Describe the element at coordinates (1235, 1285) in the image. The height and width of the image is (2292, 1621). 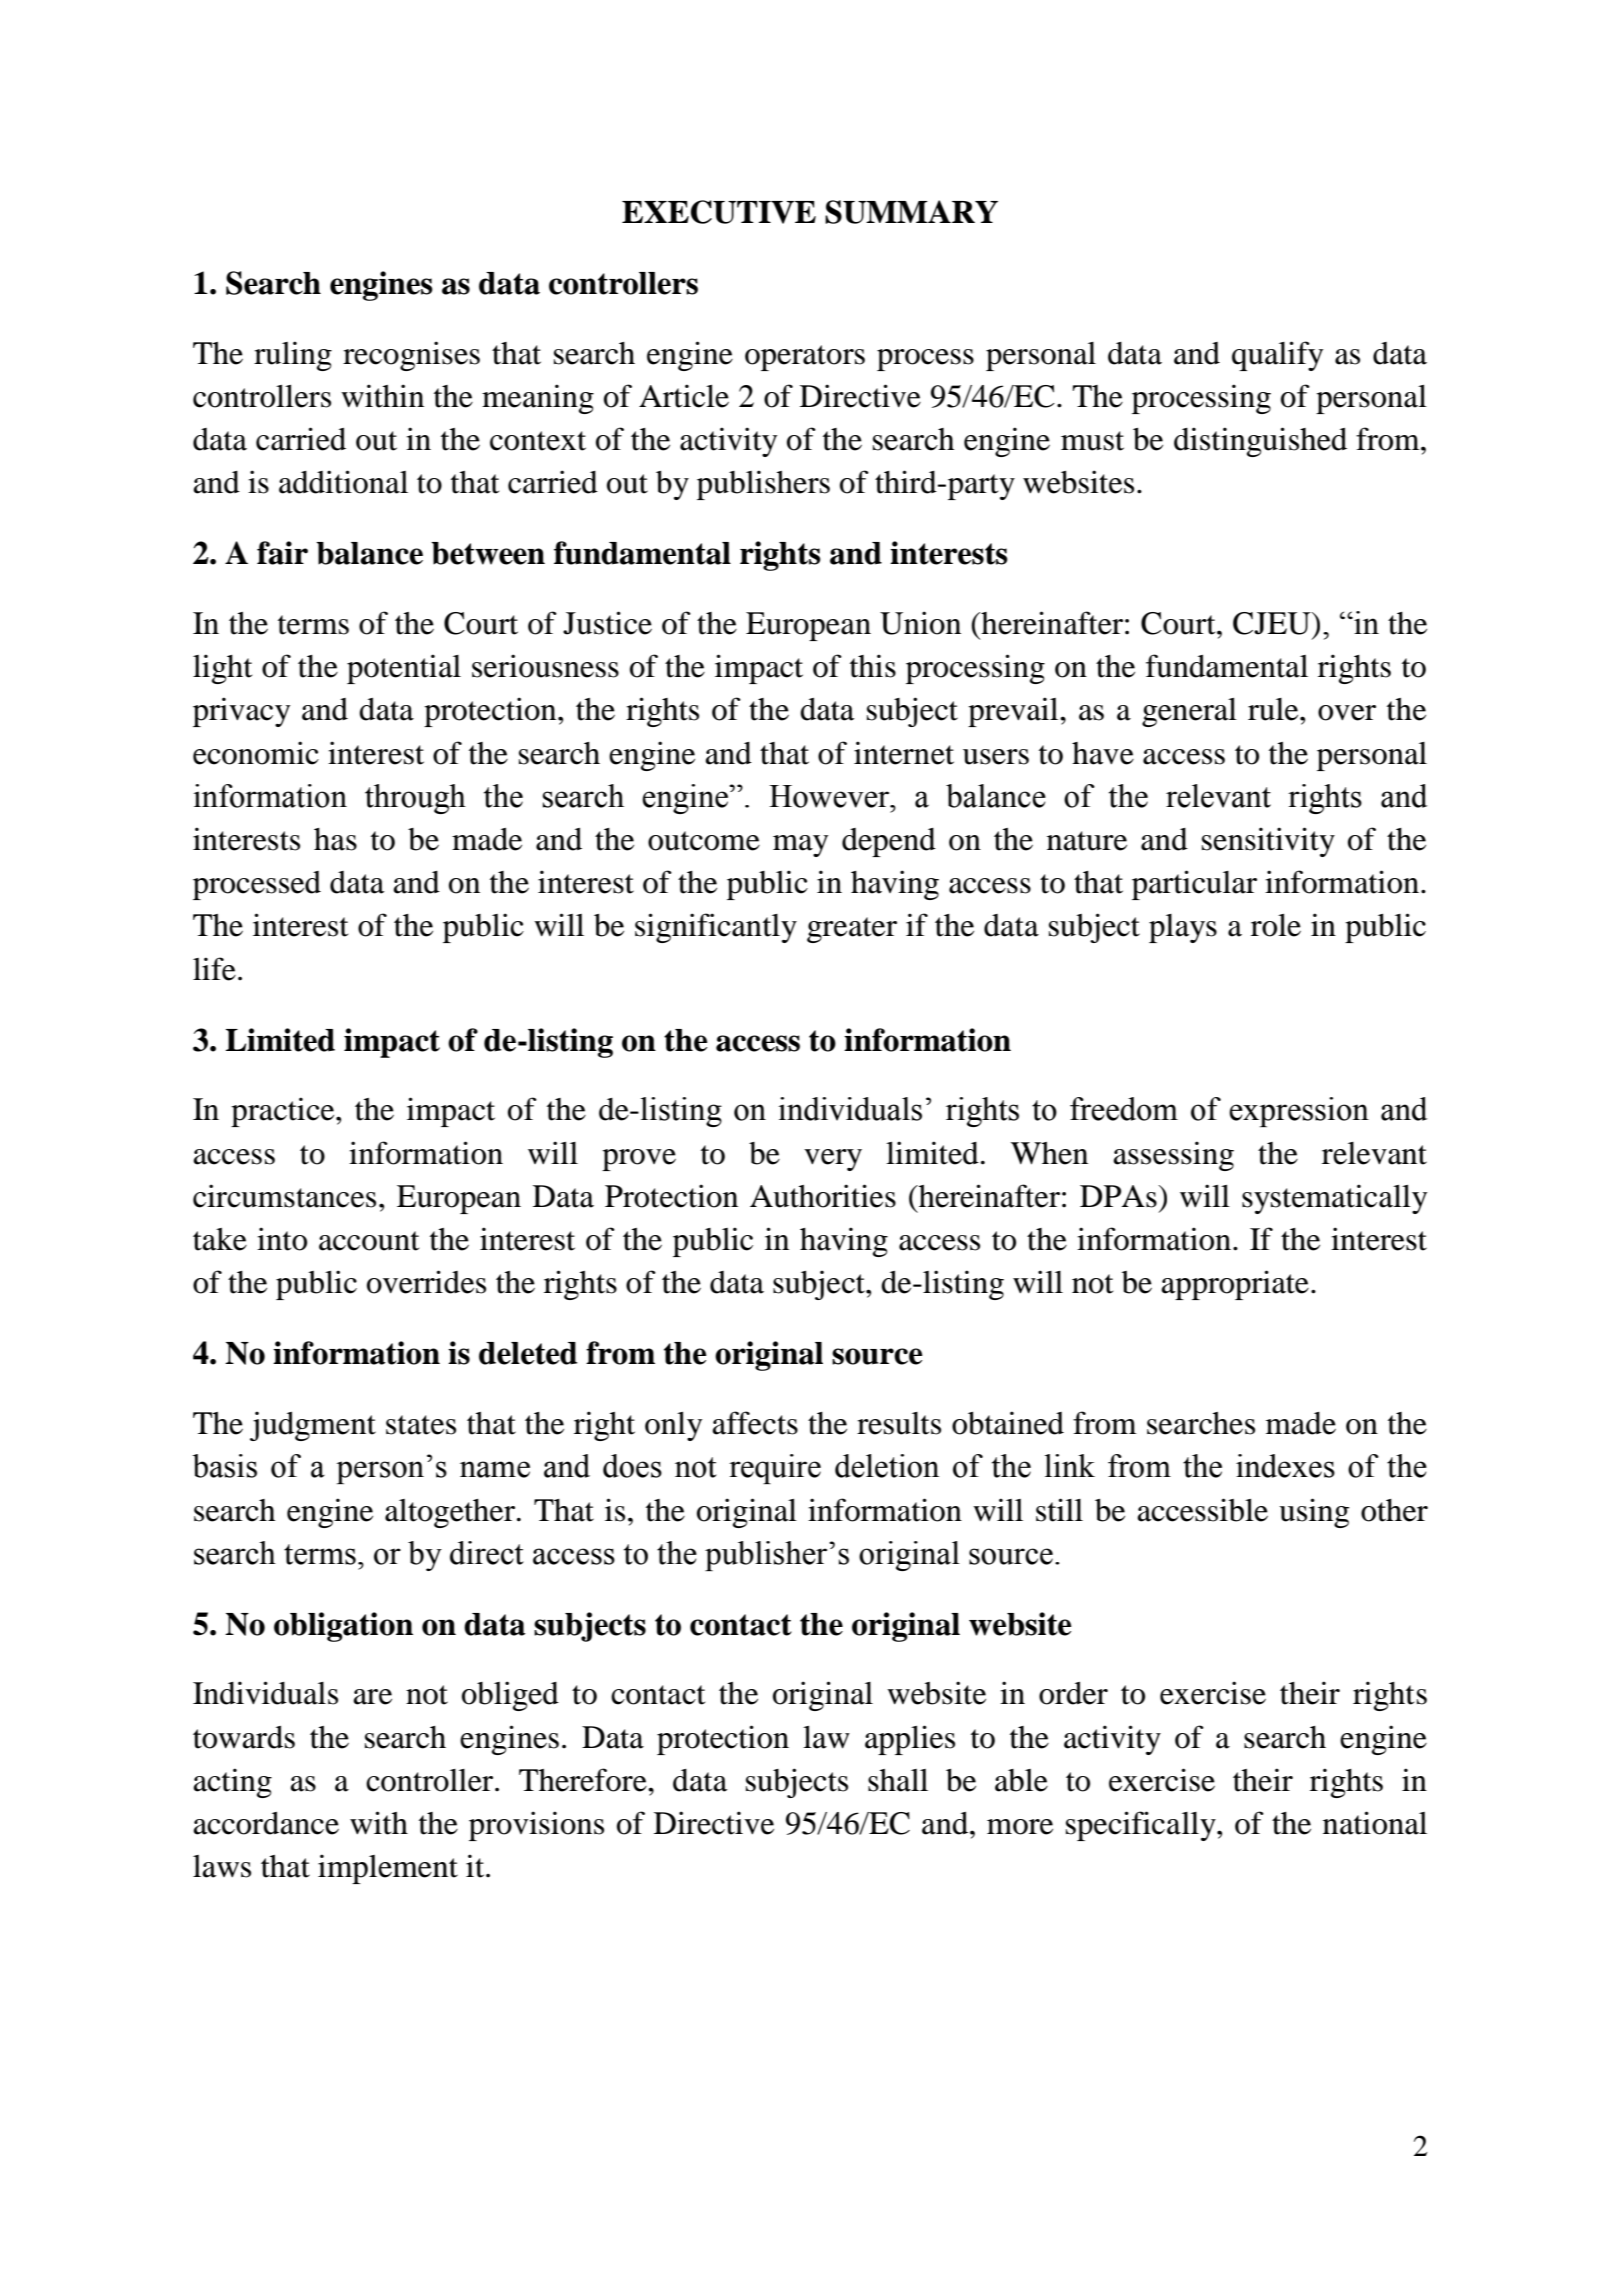
I see `appropriate` at that location.
